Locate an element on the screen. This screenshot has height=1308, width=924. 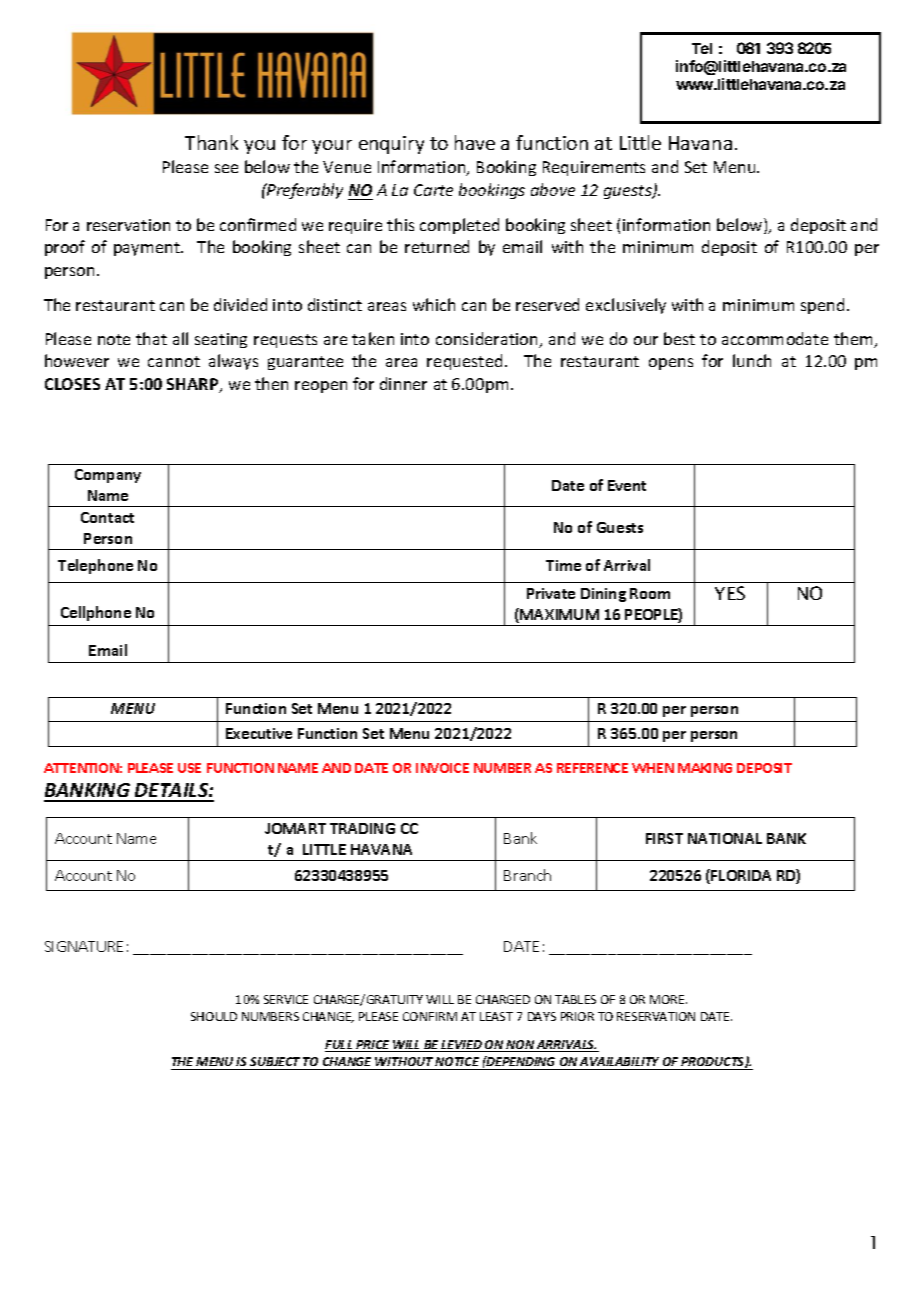
YES is located at coordinates (730, 593).
